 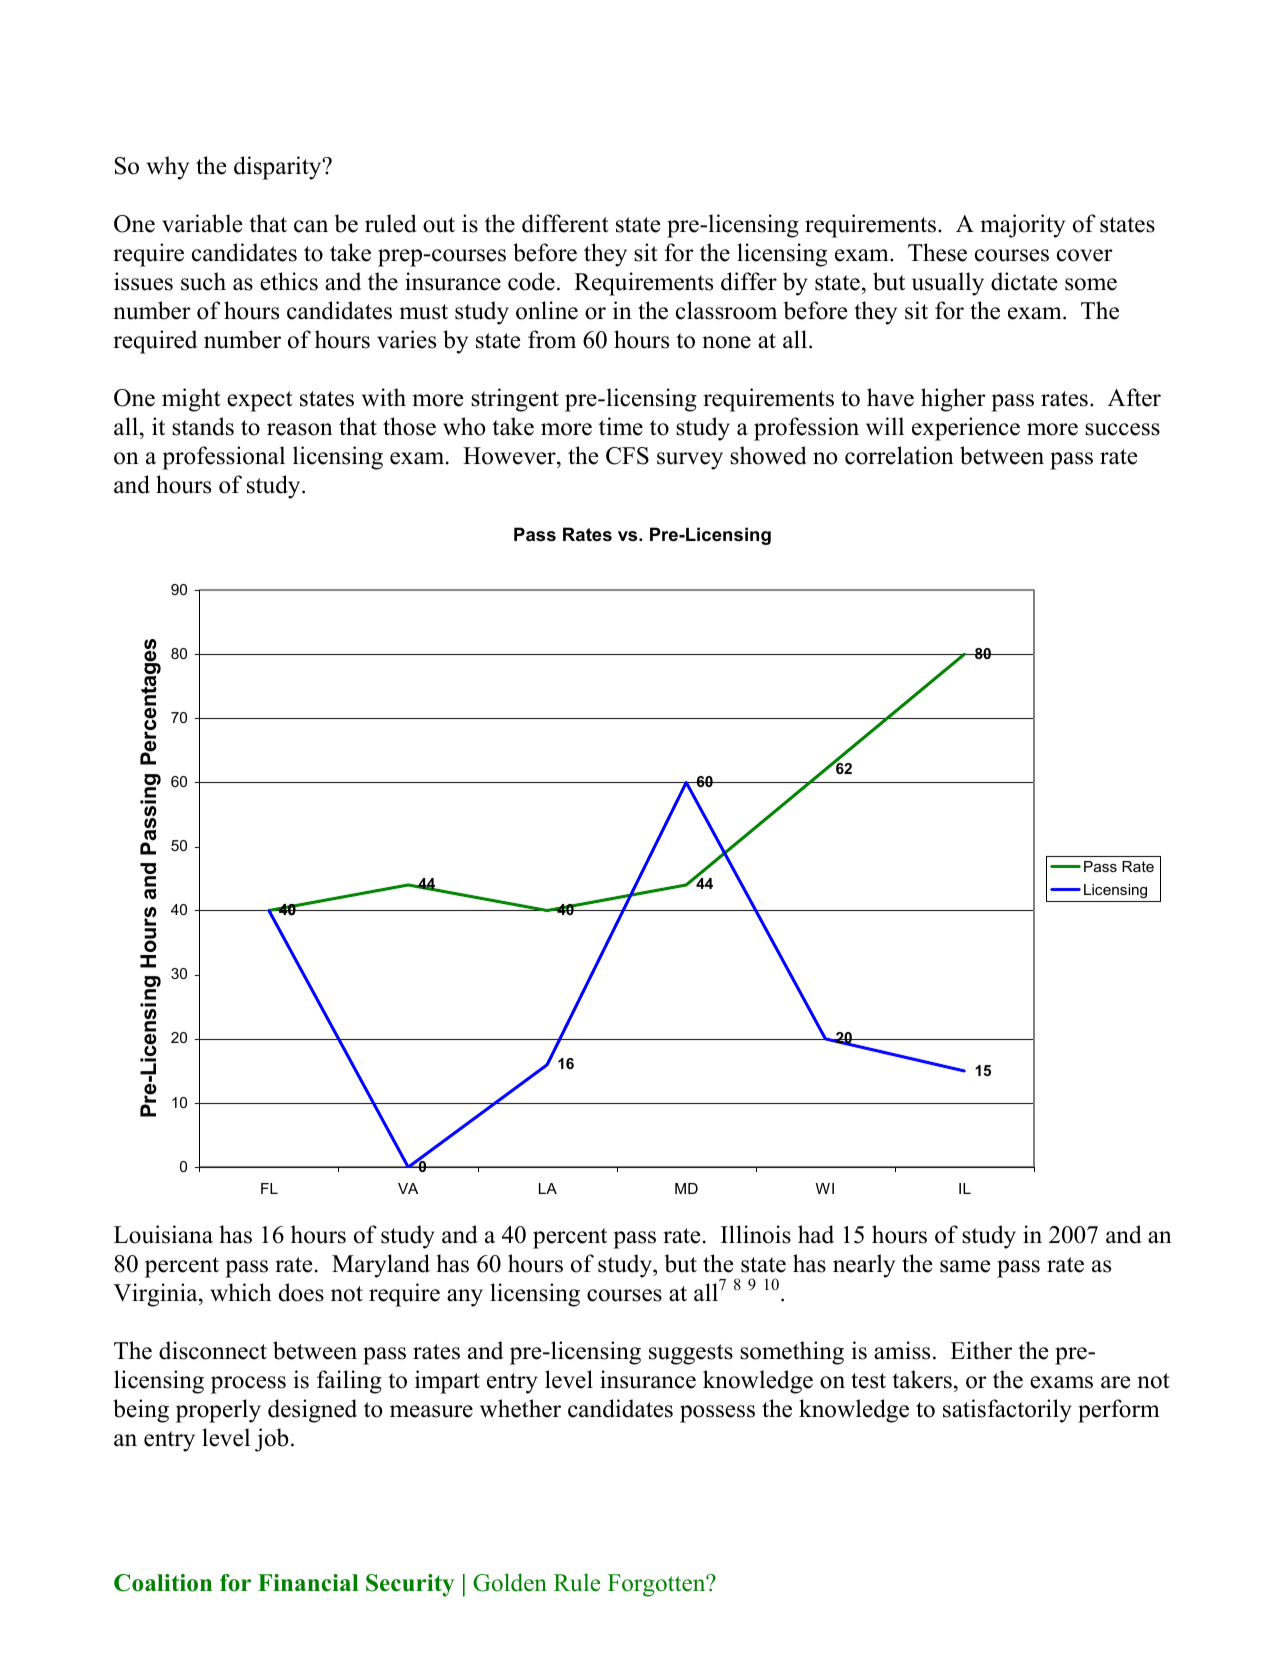 I want to click on Louisiana, so click(x=163, y=1234).
